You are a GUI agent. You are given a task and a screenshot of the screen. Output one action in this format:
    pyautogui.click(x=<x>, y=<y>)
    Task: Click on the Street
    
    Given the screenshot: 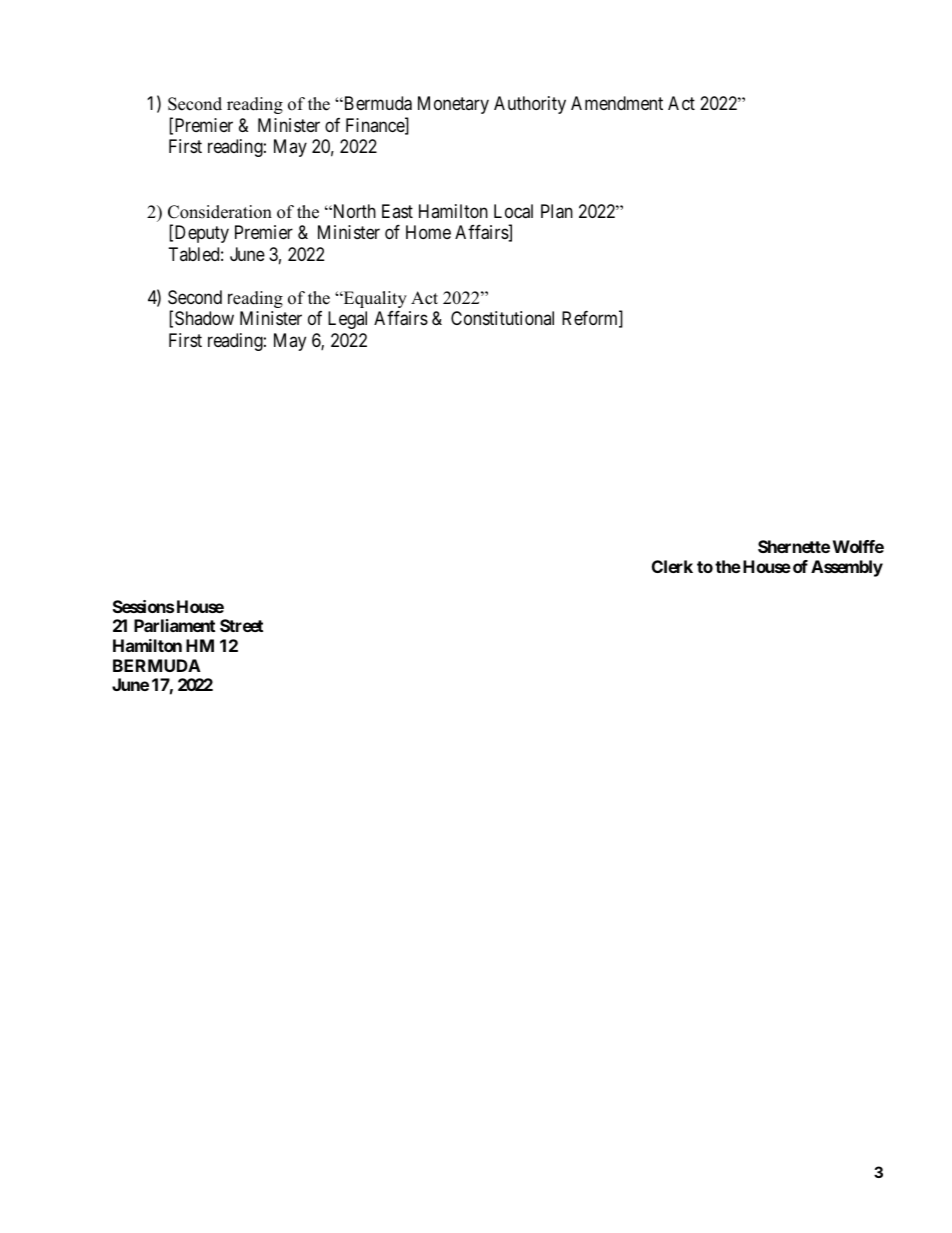 What is the action you would take?
    pyautogui.click(x=241, y=625)
